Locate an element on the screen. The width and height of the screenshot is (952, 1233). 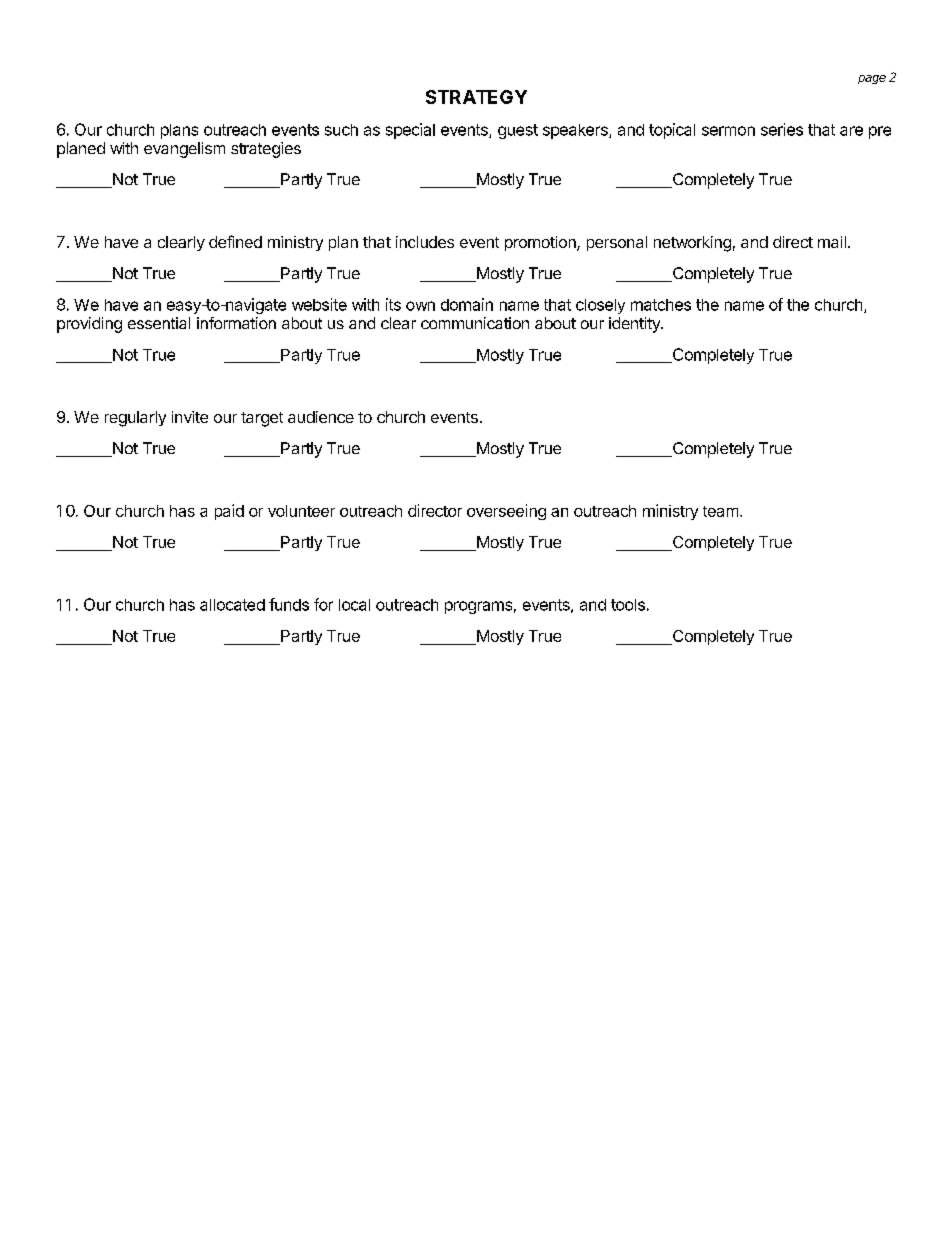
evangelism is located at coordinates (184, 150).
